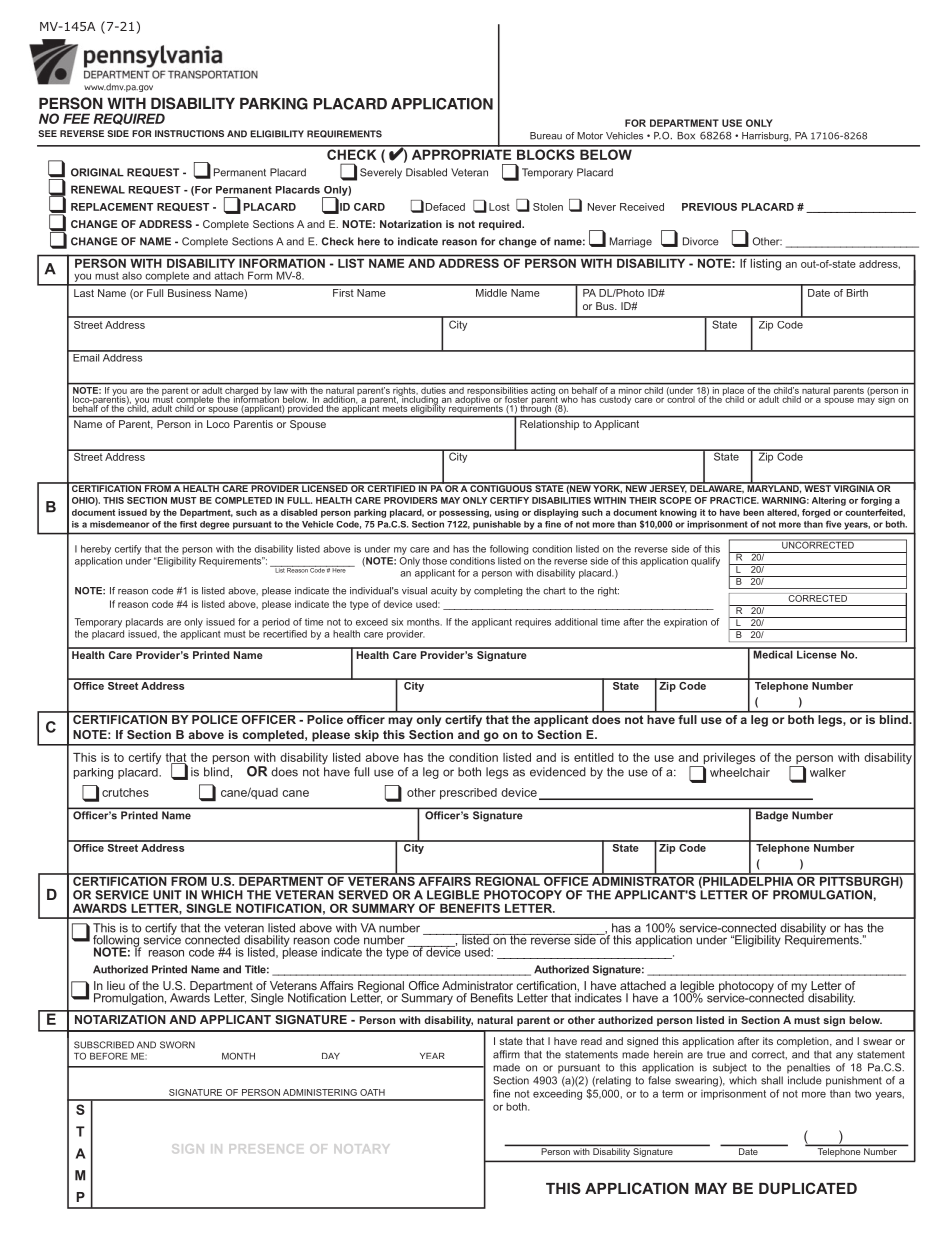  What do you see at coordinates (276, 623) in the page?
I see `period` at bounding box center [276, 623].
